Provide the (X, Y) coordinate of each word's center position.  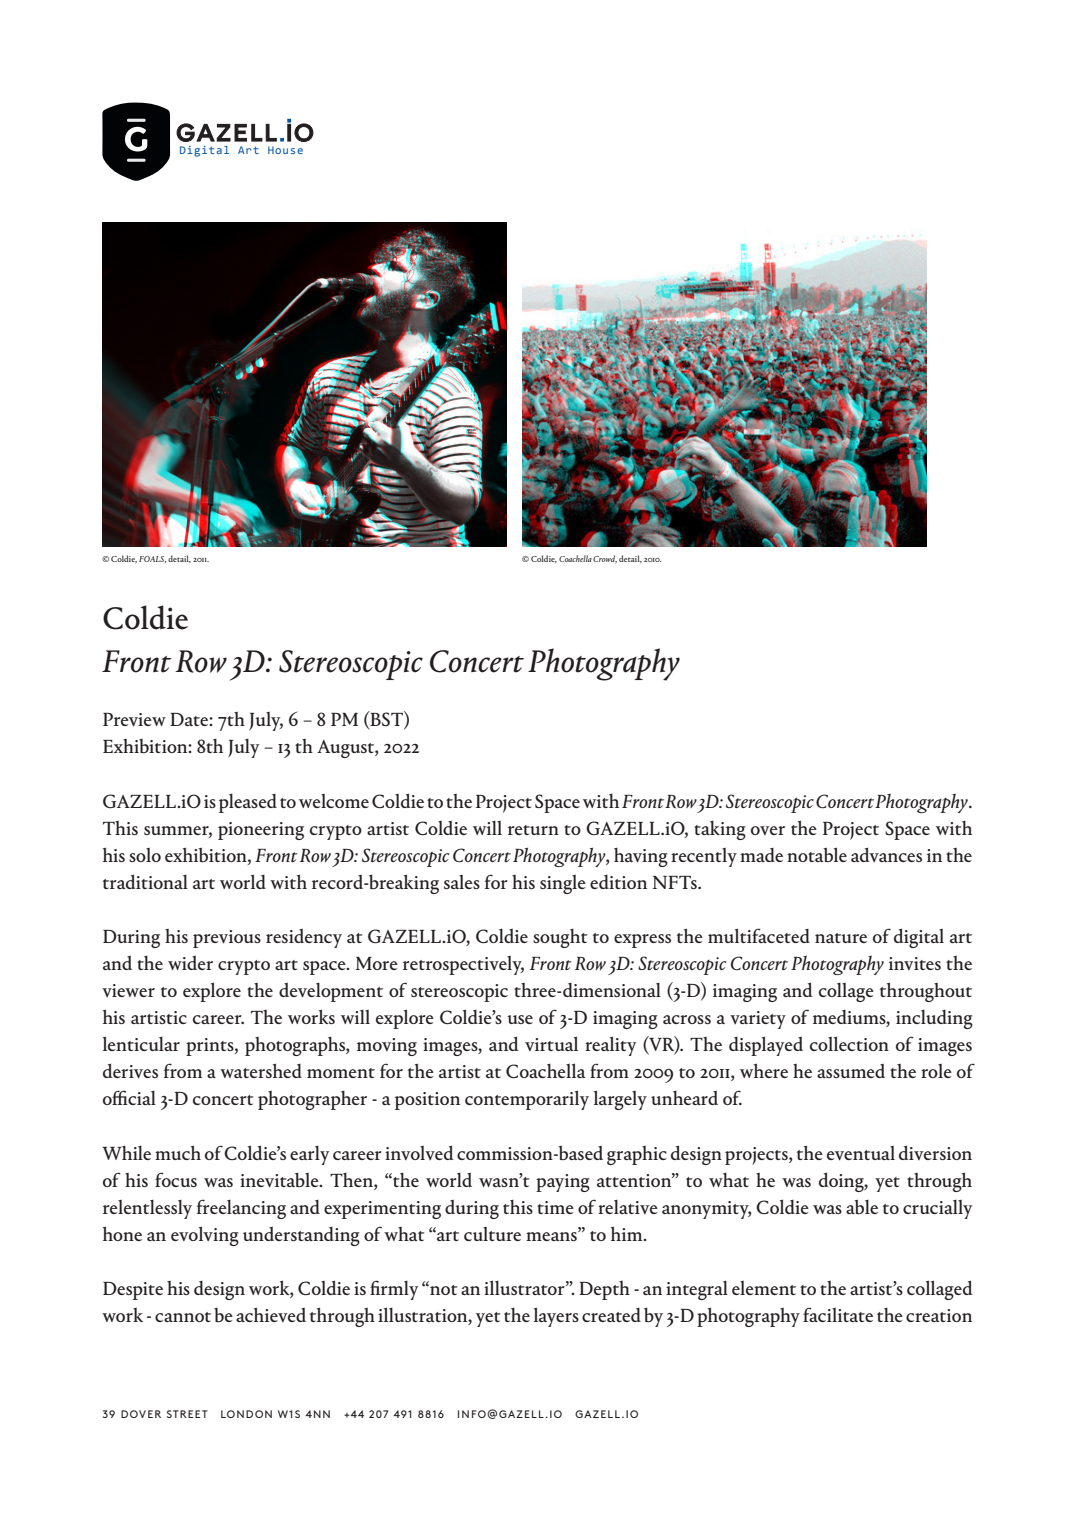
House (285, 150)
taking (720, 830)
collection (849, 1043)
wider (190, 963)
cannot (183, 1317)
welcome (334, 801)
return (533, 830)
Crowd (605, 559)
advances (886, 854)
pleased (248, 803)
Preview (134, 720)
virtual (551, 1043)
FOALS (152, 559)
